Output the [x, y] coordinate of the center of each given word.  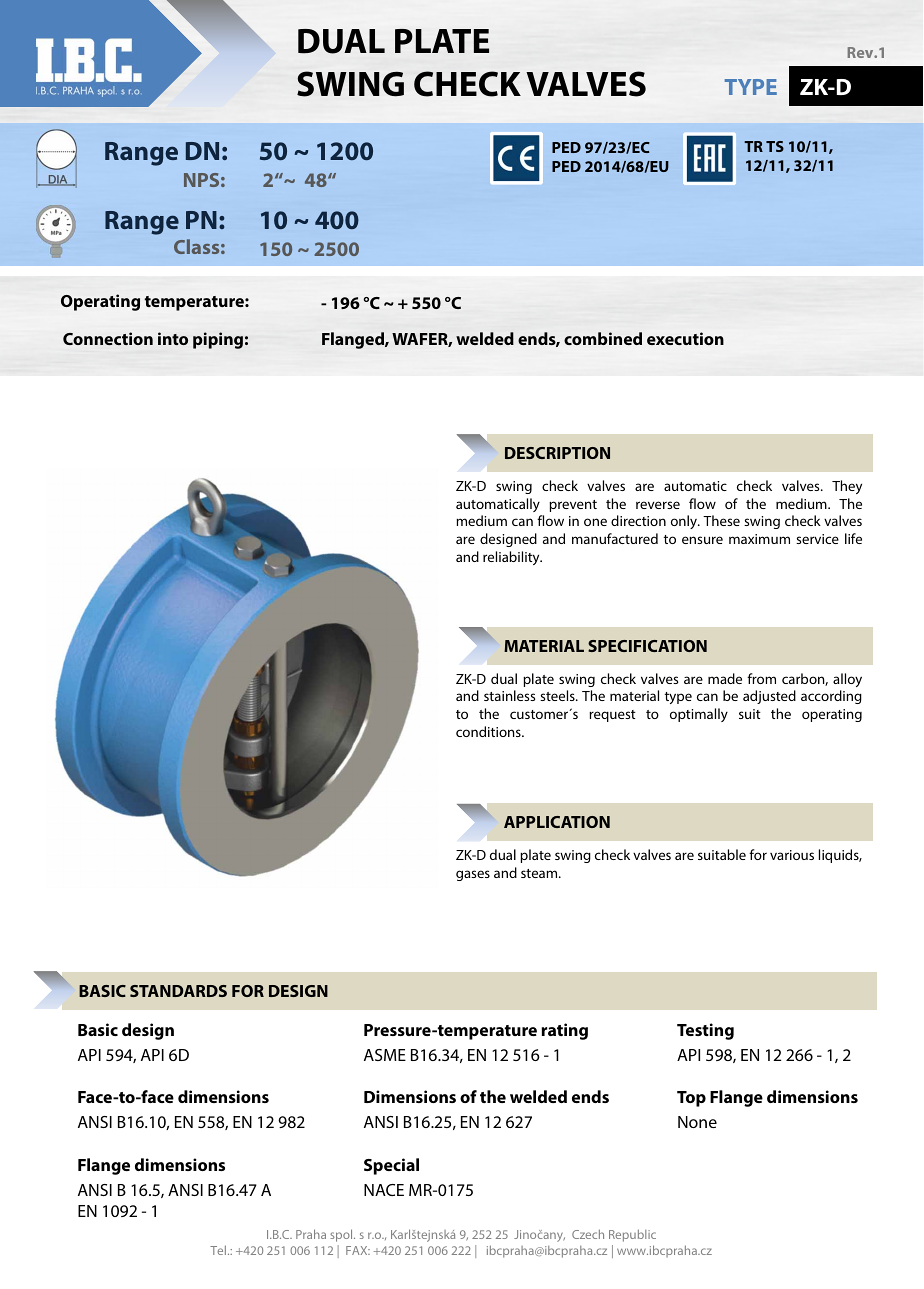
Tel [218, 1250]
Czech [588, 1234]
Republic [632, 1235]
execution [685, 338]
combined [603, 338]
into [173, 338]
